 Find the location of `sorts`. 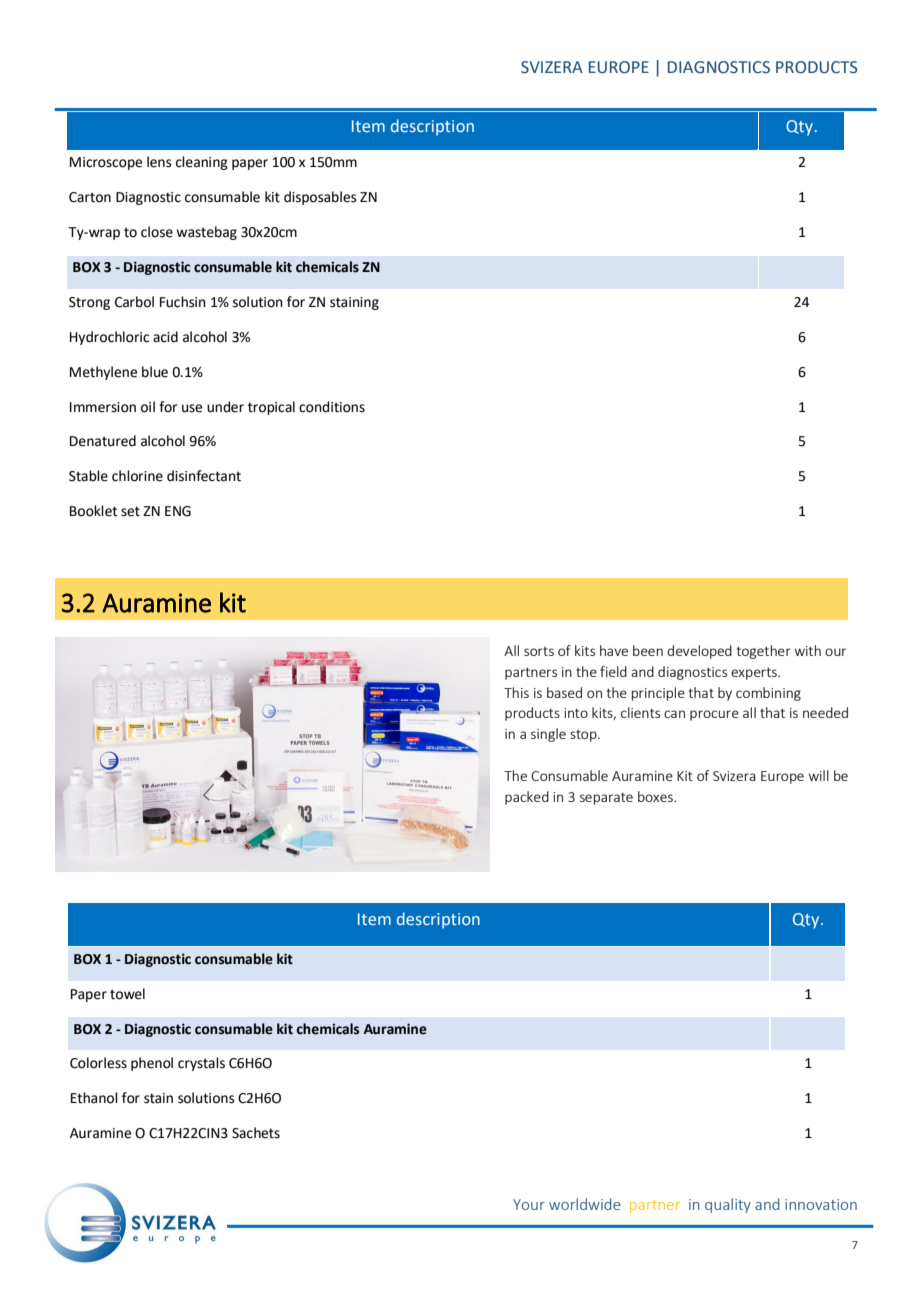

sorts is located at coordinates (539, 651).
